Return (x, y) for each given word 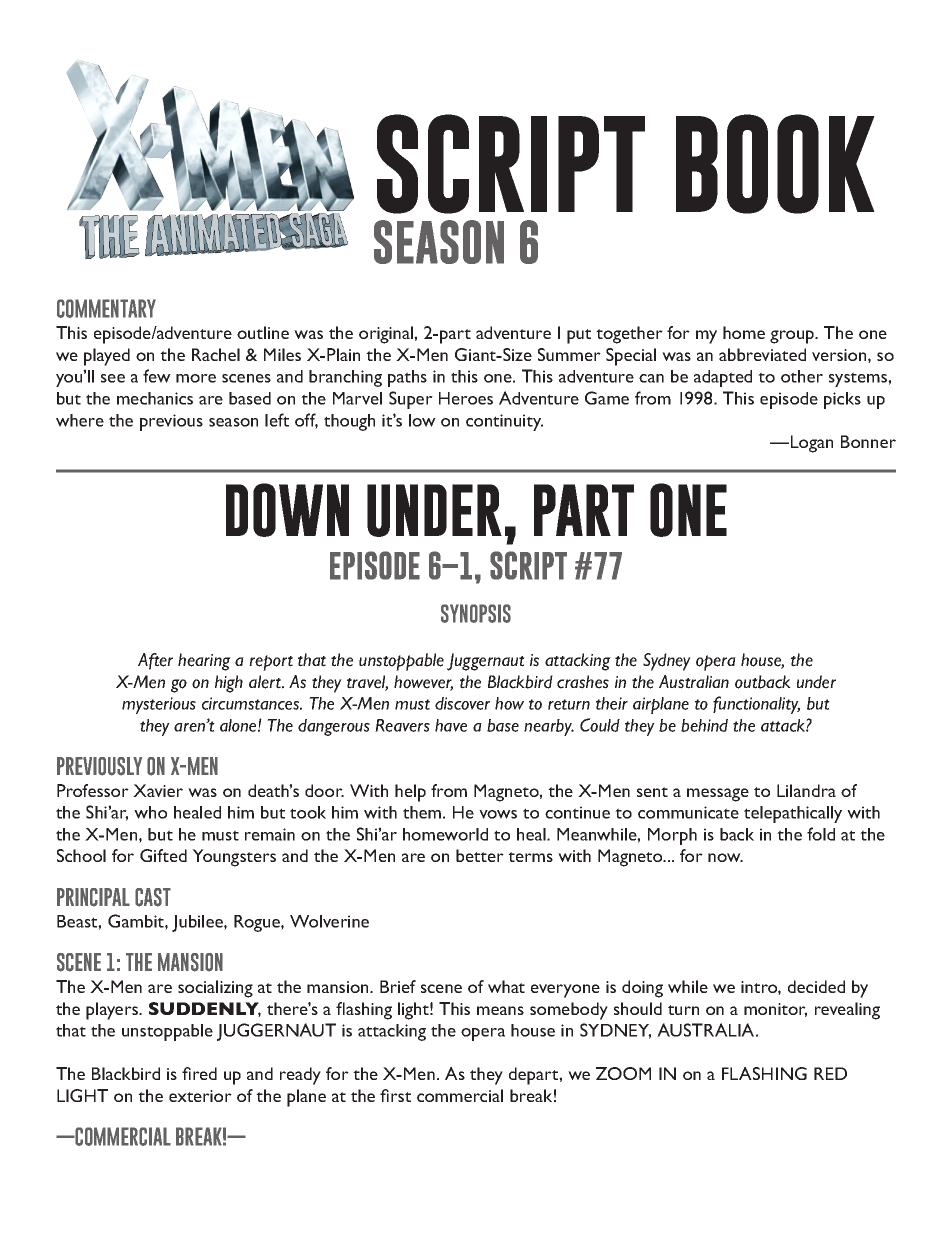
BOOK (775, 164)
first (395, 1095)
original (387, 335)
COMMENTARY (106, 308)
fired (199, 1073)
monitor (775, 1010)
